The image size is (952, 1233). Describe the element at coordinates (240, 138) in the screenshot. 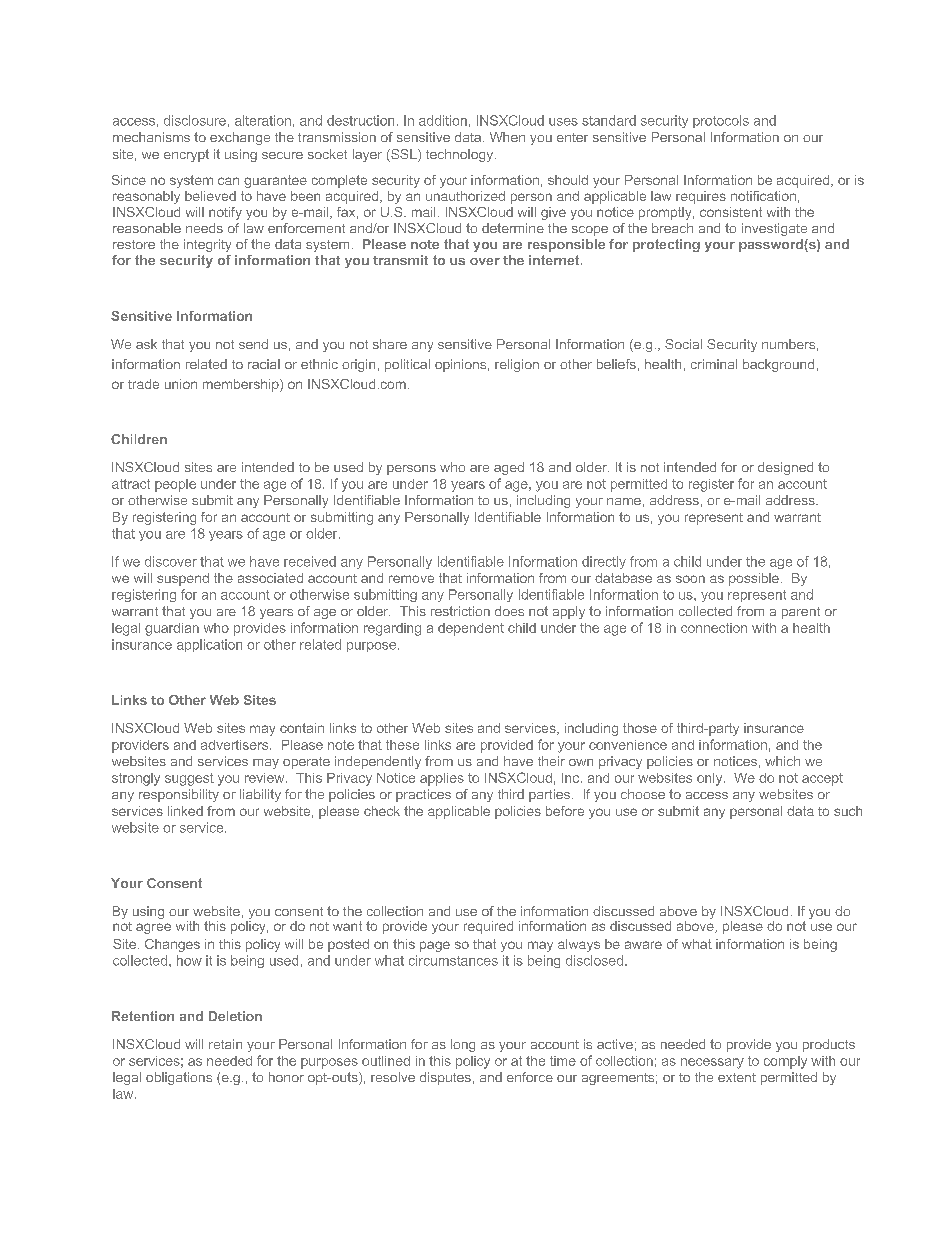

I see `exchange` at that location.
